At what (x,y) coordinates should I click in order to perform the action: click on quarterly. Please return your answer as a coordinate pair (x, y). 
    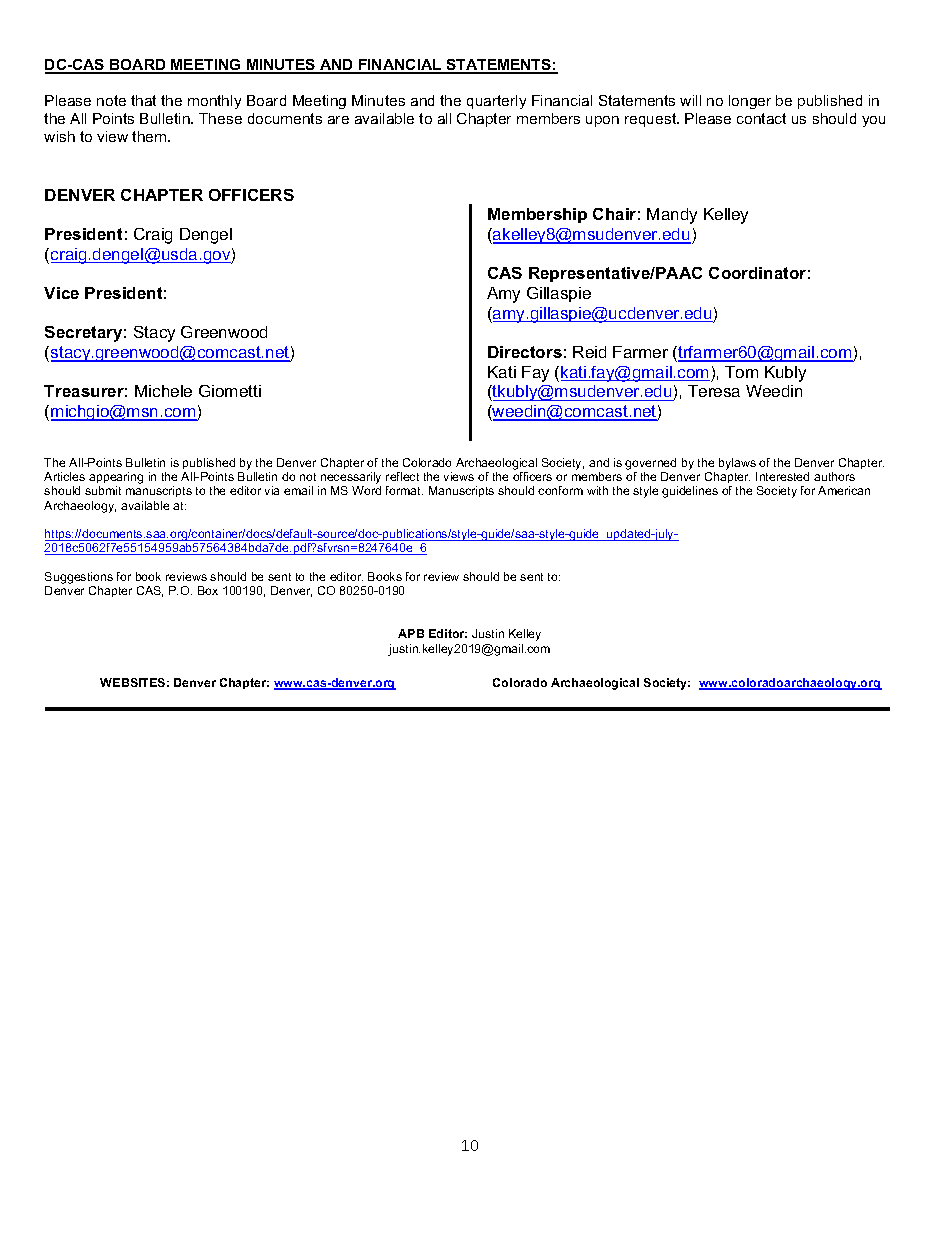
    Looking at the image, I should click on (496, 102).
